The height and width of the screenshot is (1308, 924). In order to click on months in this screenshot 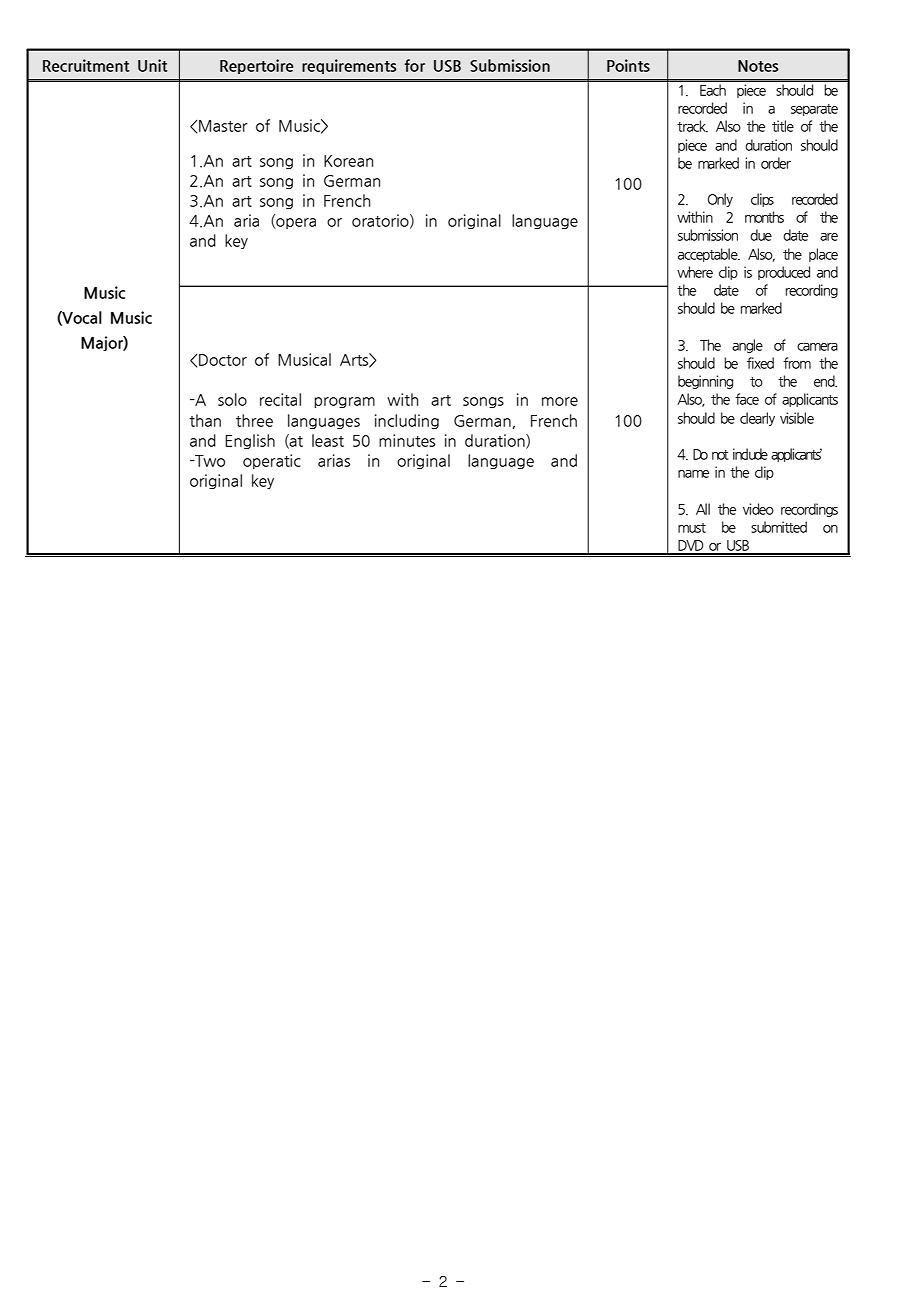, I will do `click(764, 217)`.
